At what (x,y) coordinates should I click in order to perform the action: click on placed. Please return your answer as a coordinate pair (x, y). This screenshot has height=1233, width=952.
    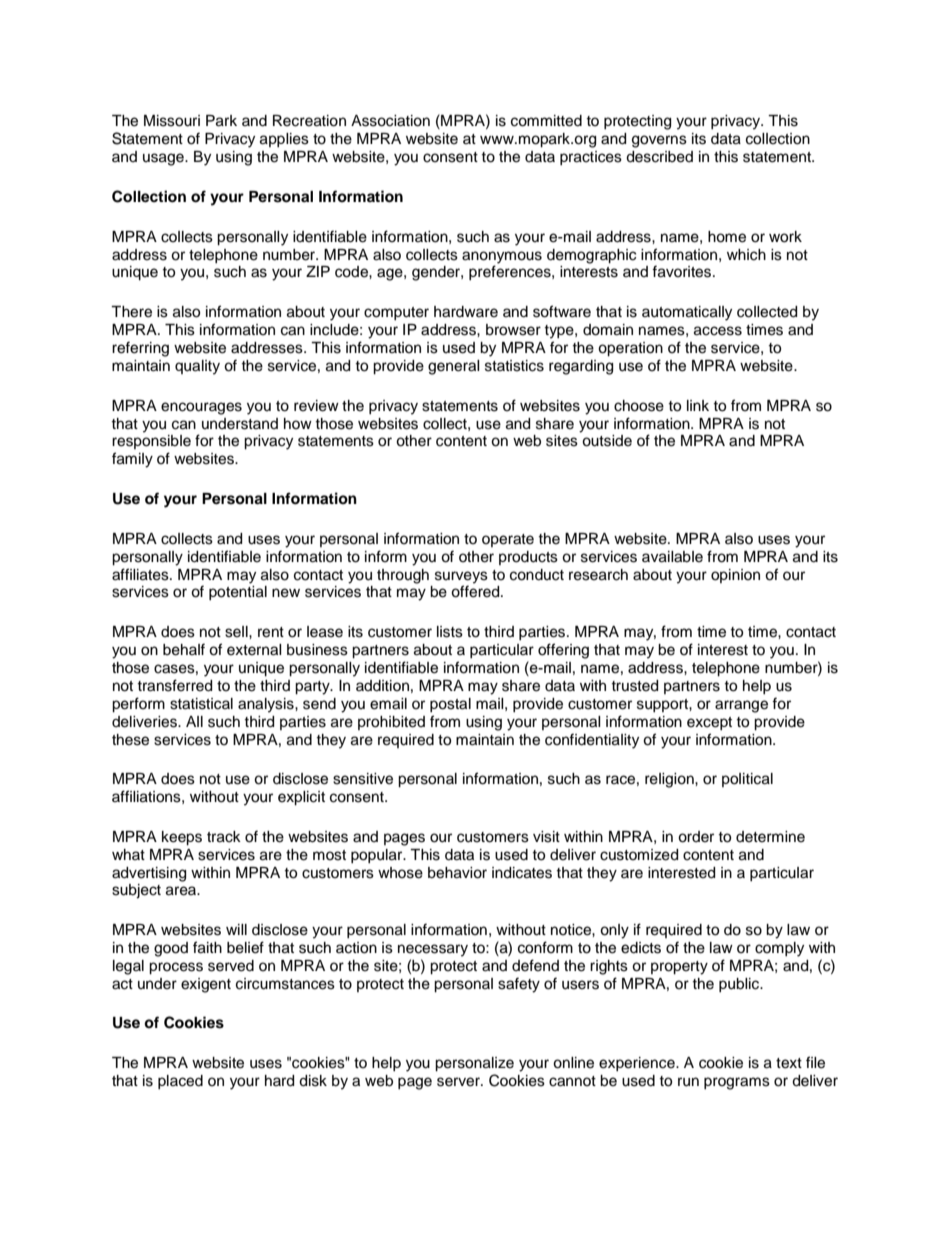
    Looking at the image, I should click on (180, 1082).
